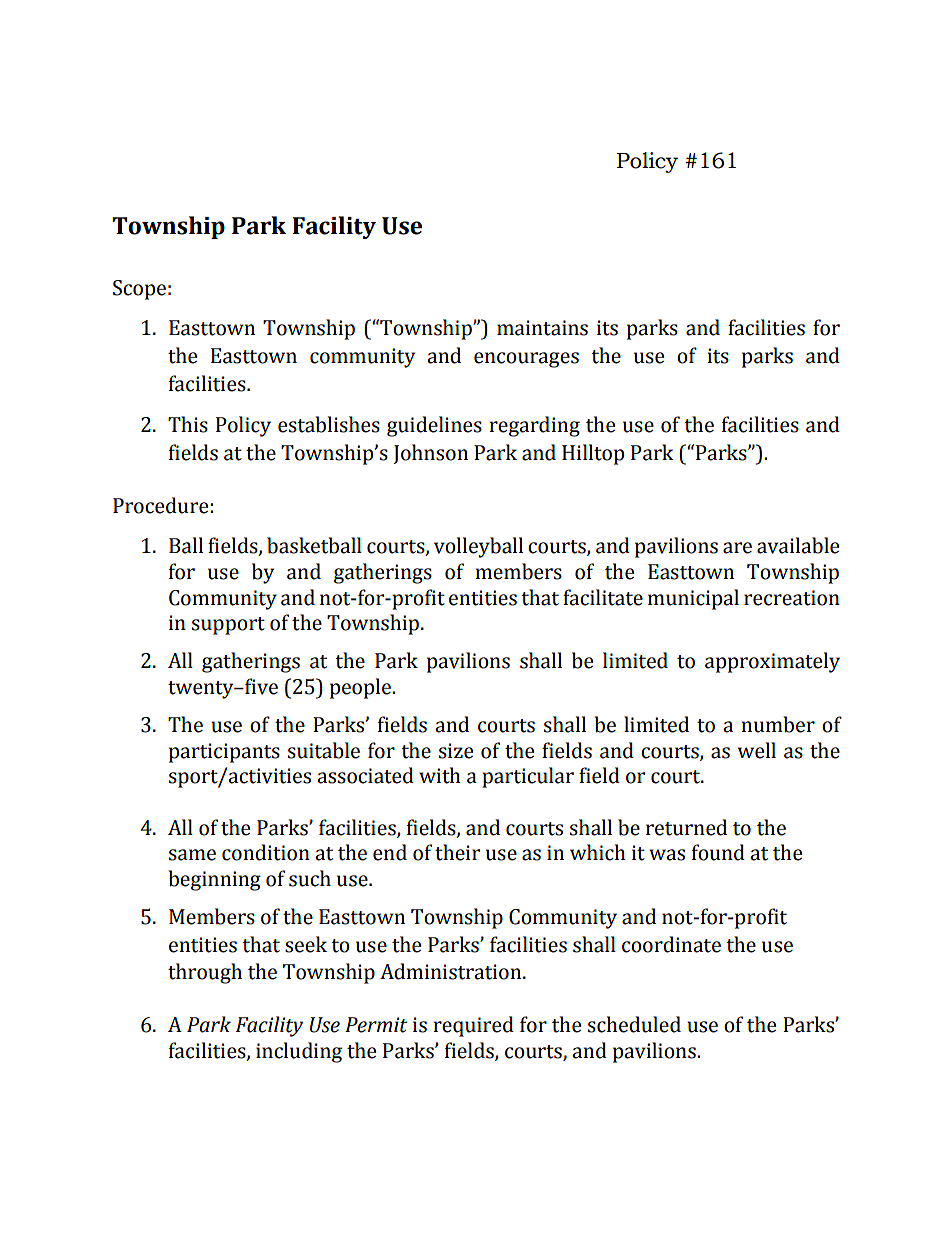 This document has height=1233, width=952. What do you see at coordinates (772, 662) in the document?
I see `approximately` at bounding box center [772, 662].
